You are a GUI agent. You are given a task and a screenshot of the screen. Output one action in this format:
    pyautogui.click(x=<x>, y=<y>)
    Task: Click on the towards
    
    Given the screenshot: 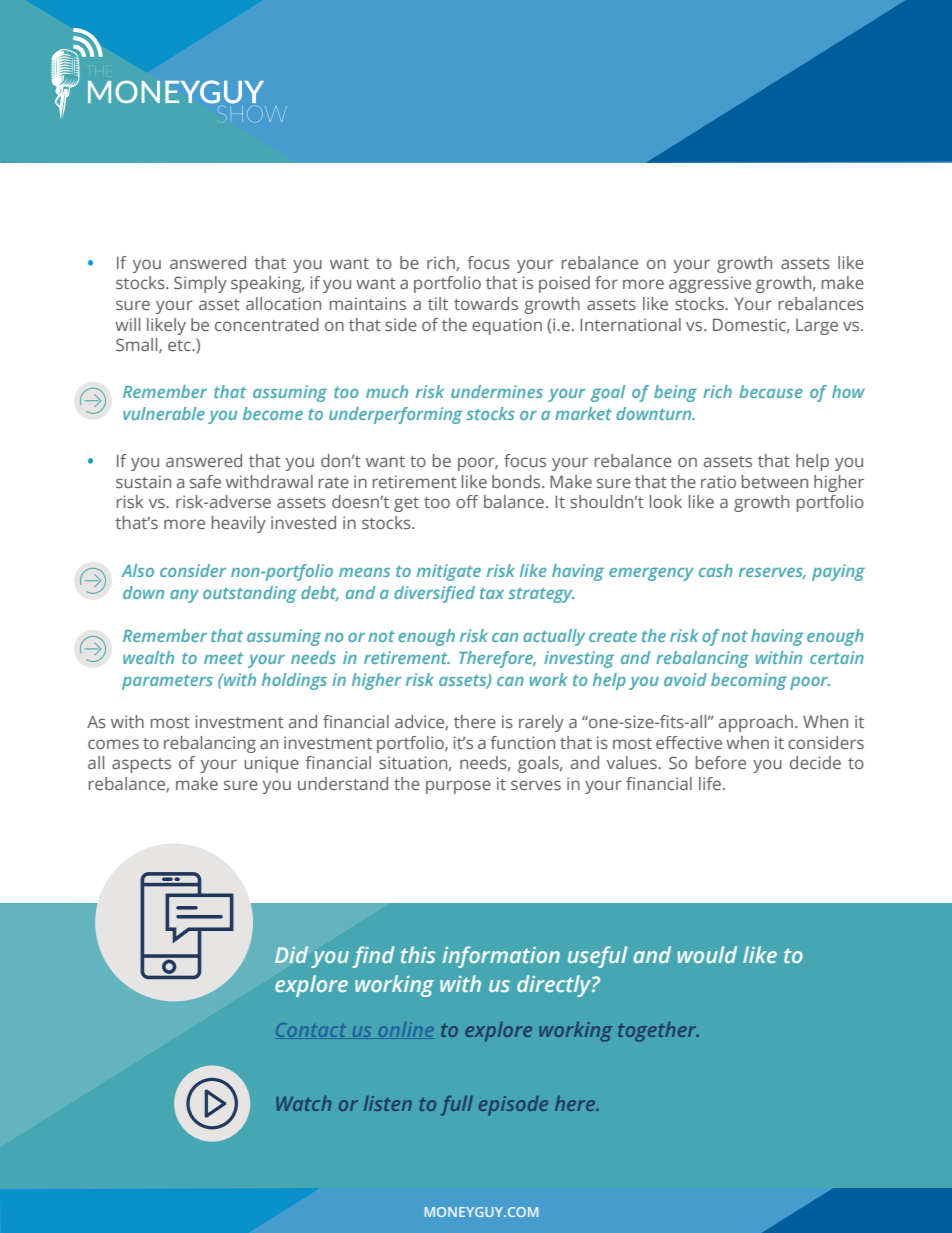 What is the action you would take?
    pyautogui.click(x=486, y=303)
